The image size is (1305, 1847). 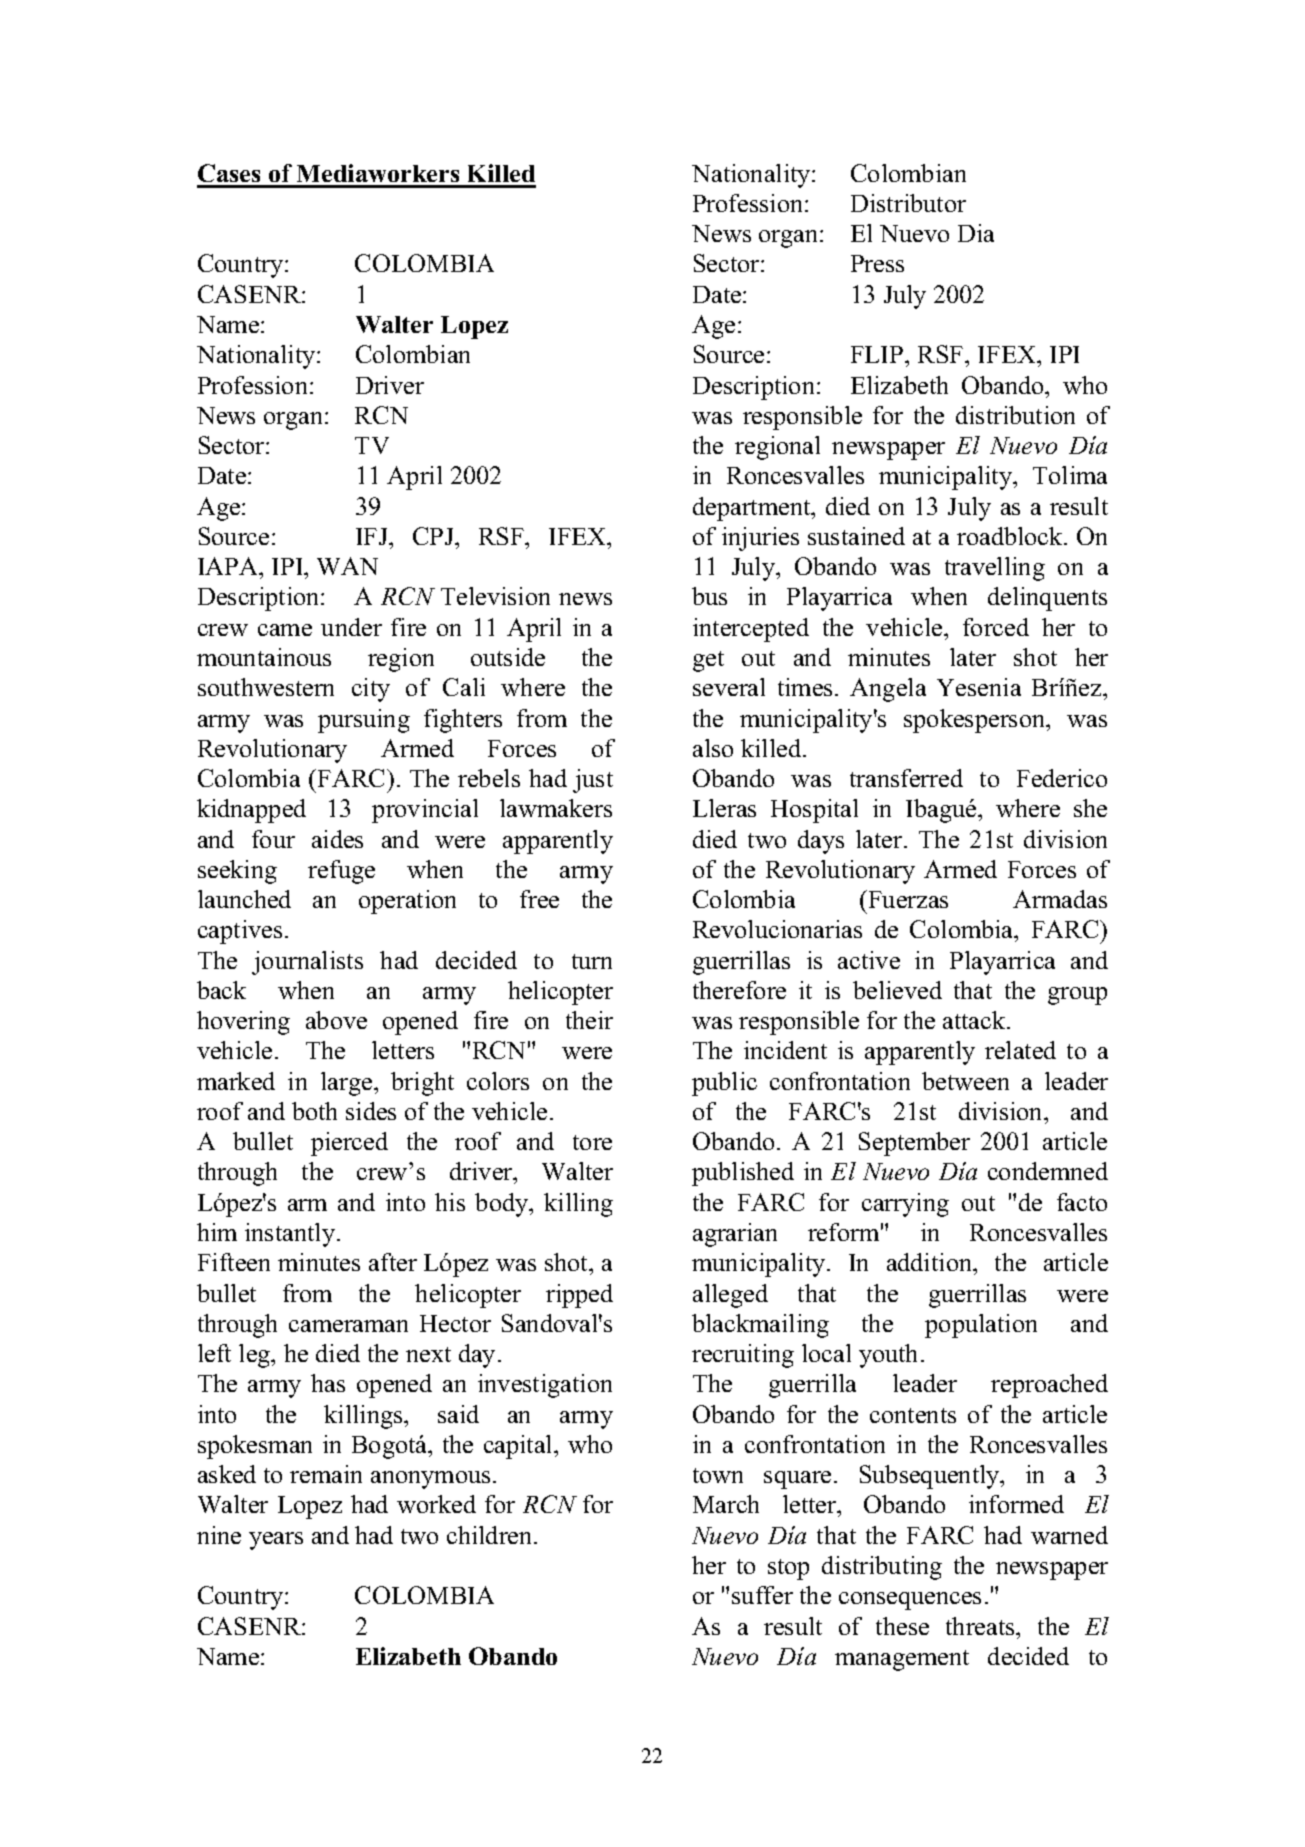 I want to click on years, so click(x=276, y=1541).
